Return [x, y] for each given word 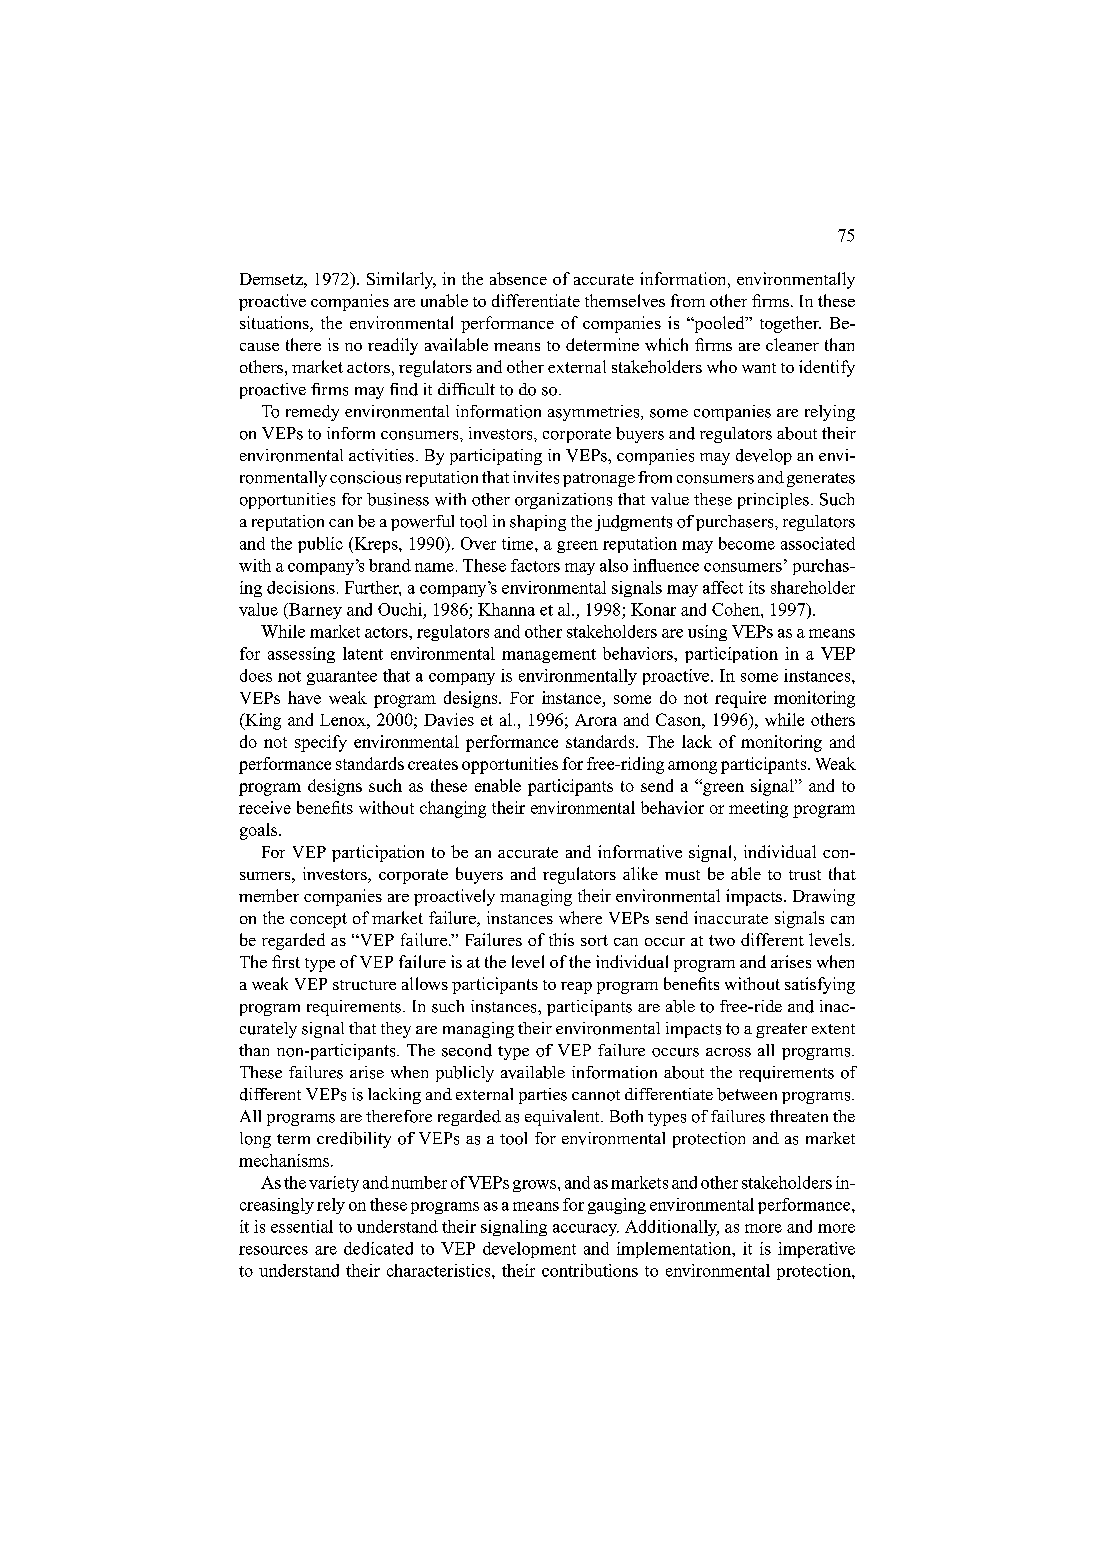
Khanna [506, 609]
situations [275, 324]
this [561, 939]
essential [302, 1226]
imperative [816, 1250]
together [790, 324]
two [722, 940]
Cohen [737, 609]
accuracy [586, 1230]
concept [318, 920]
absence [518, 278]
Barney [314, 611]
